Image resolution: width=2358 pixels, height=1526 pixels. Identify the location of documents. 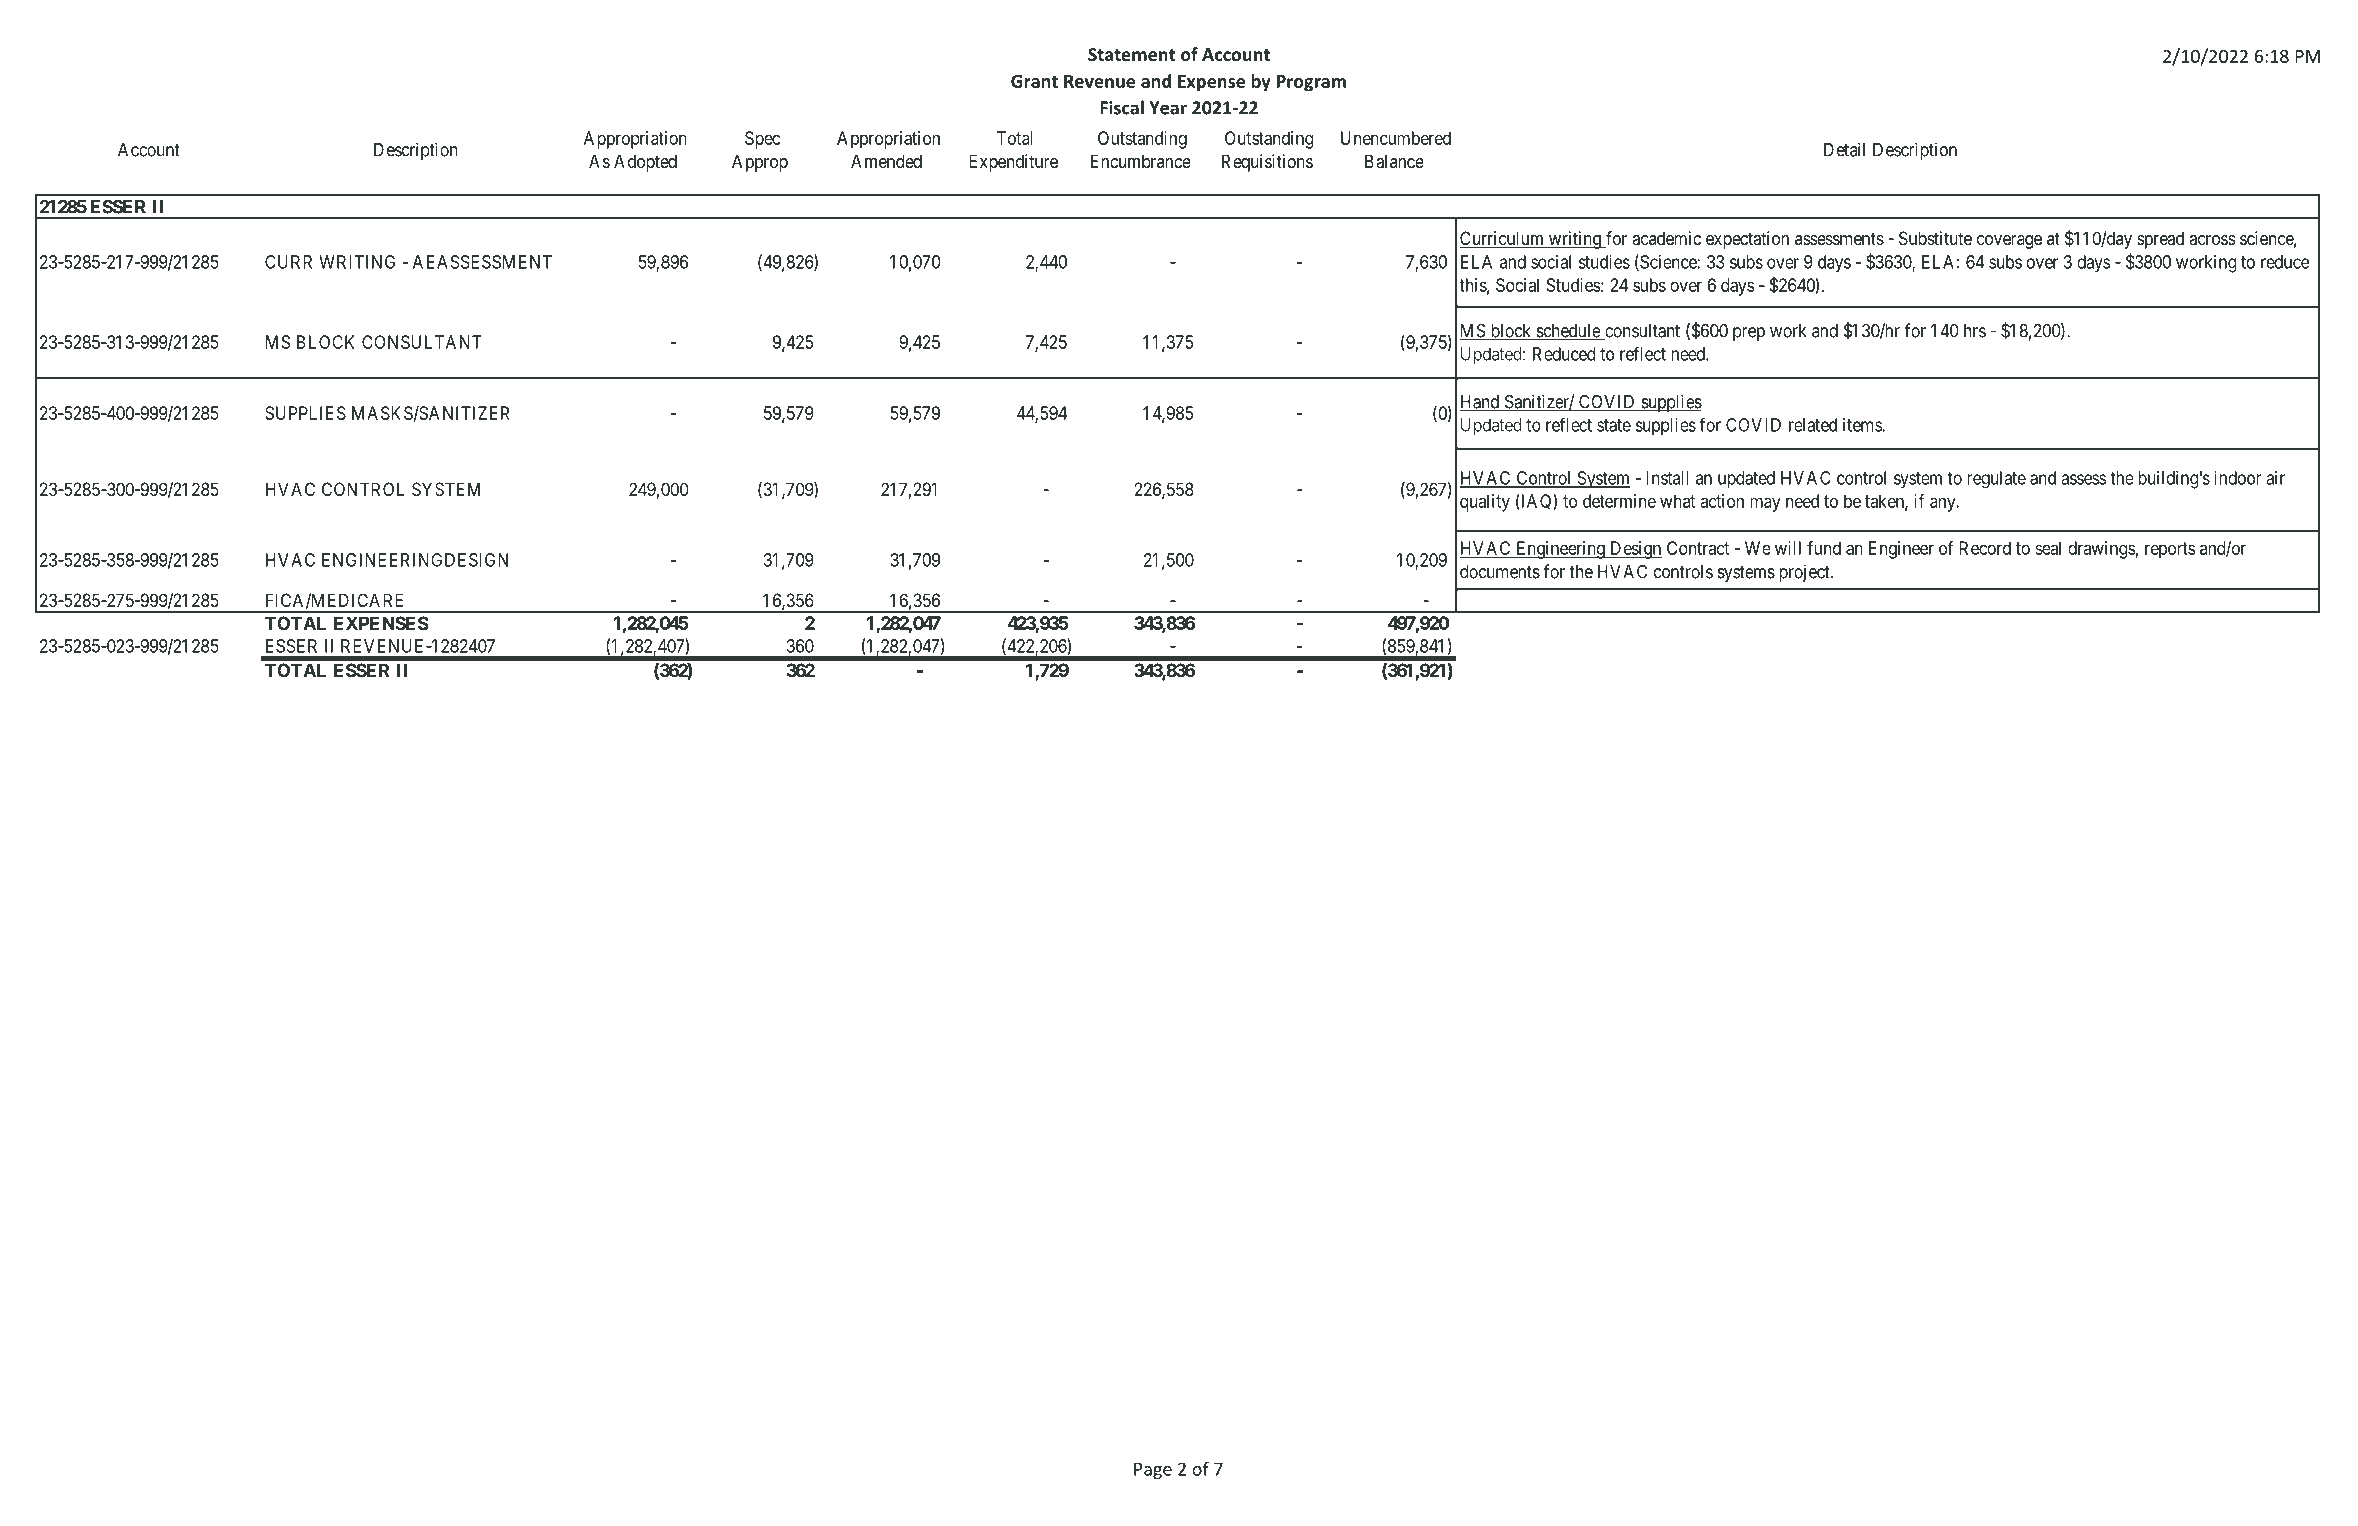
(1500, 572).
